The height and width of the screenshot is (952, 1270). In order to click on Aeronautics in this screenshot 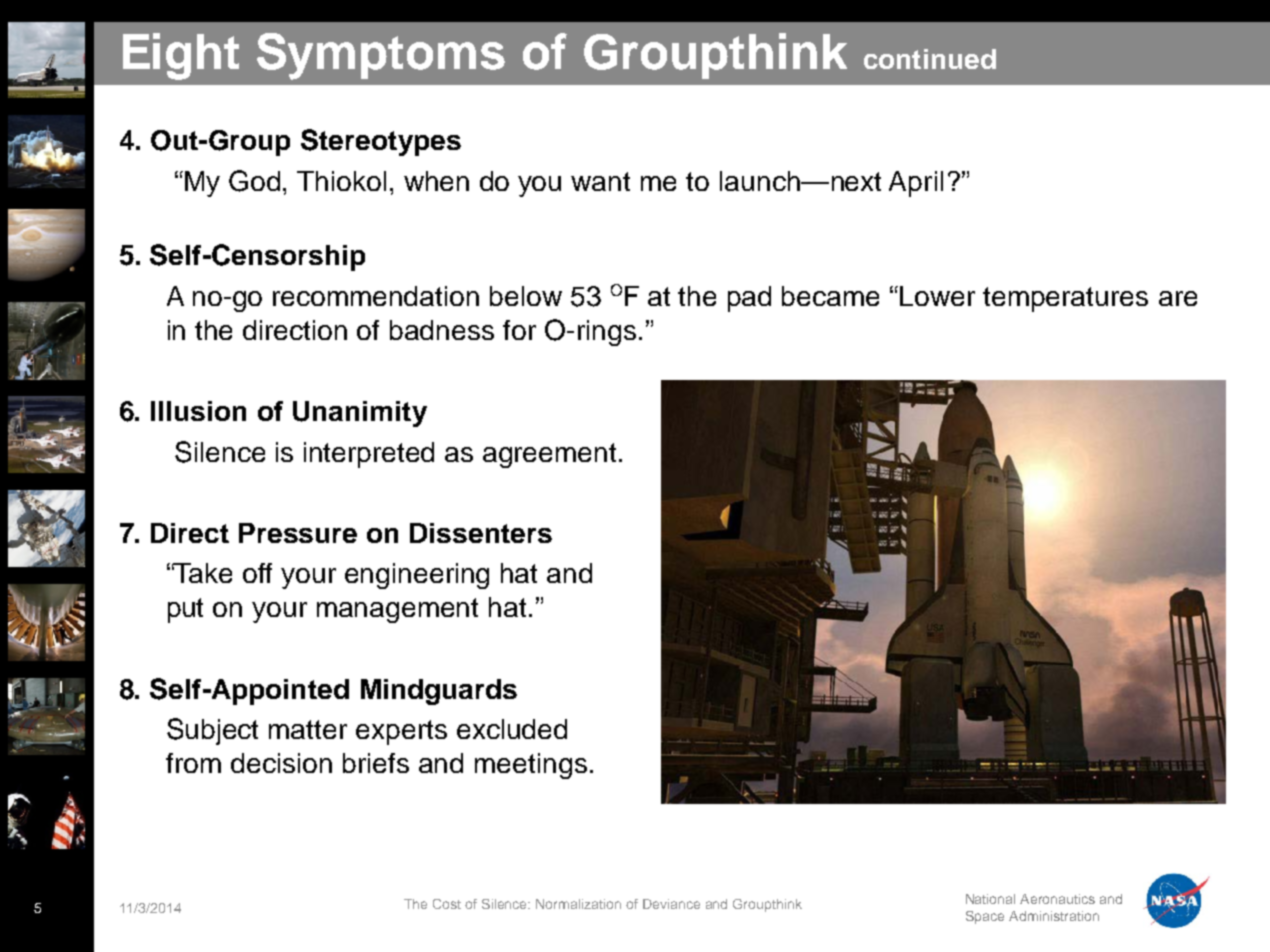, I will do `click(1057, 899)`.
